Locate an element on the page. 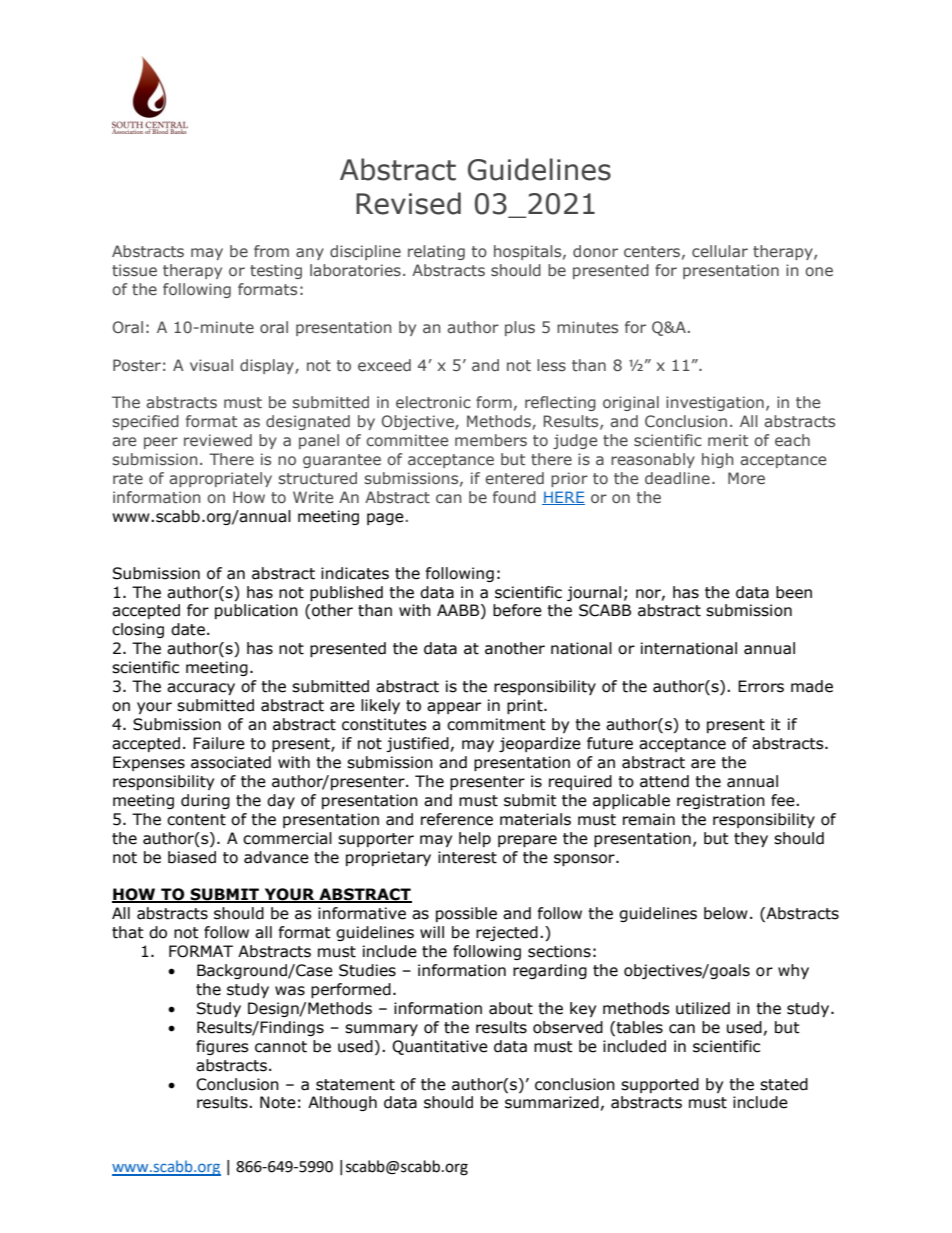 The width and height of the document is (952, 1233). biased is located at coordinates (192, 857).
